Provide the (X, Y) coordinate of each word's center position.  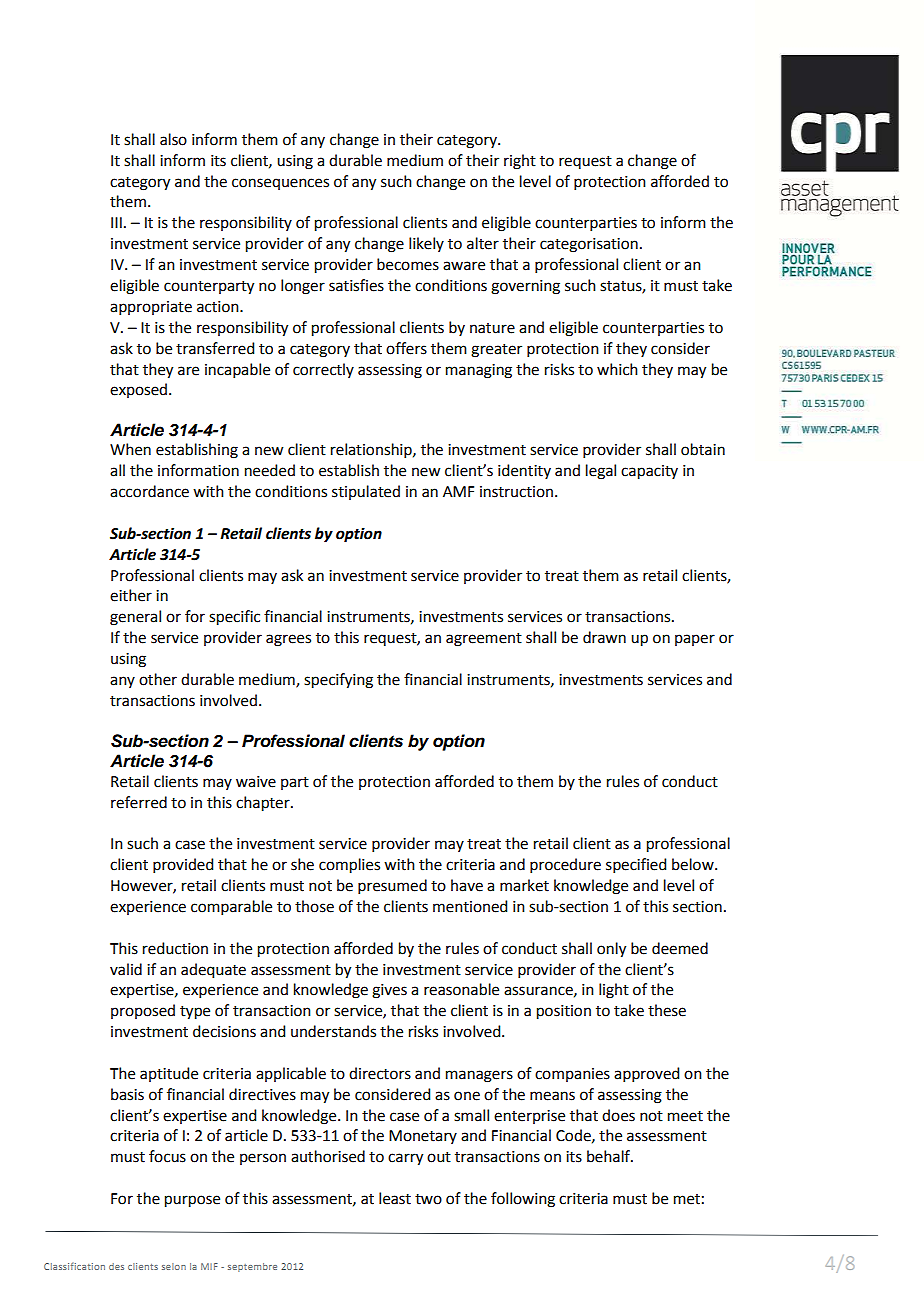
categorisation (589, 245)
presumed (392, 886)
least (395, 1198)
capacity (649, 472)
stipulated (366, 492)
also (173, 139)
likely (426, 244)
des (116, 1266)
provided (183, 865)
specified (636, 865)
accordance (149, 491)
